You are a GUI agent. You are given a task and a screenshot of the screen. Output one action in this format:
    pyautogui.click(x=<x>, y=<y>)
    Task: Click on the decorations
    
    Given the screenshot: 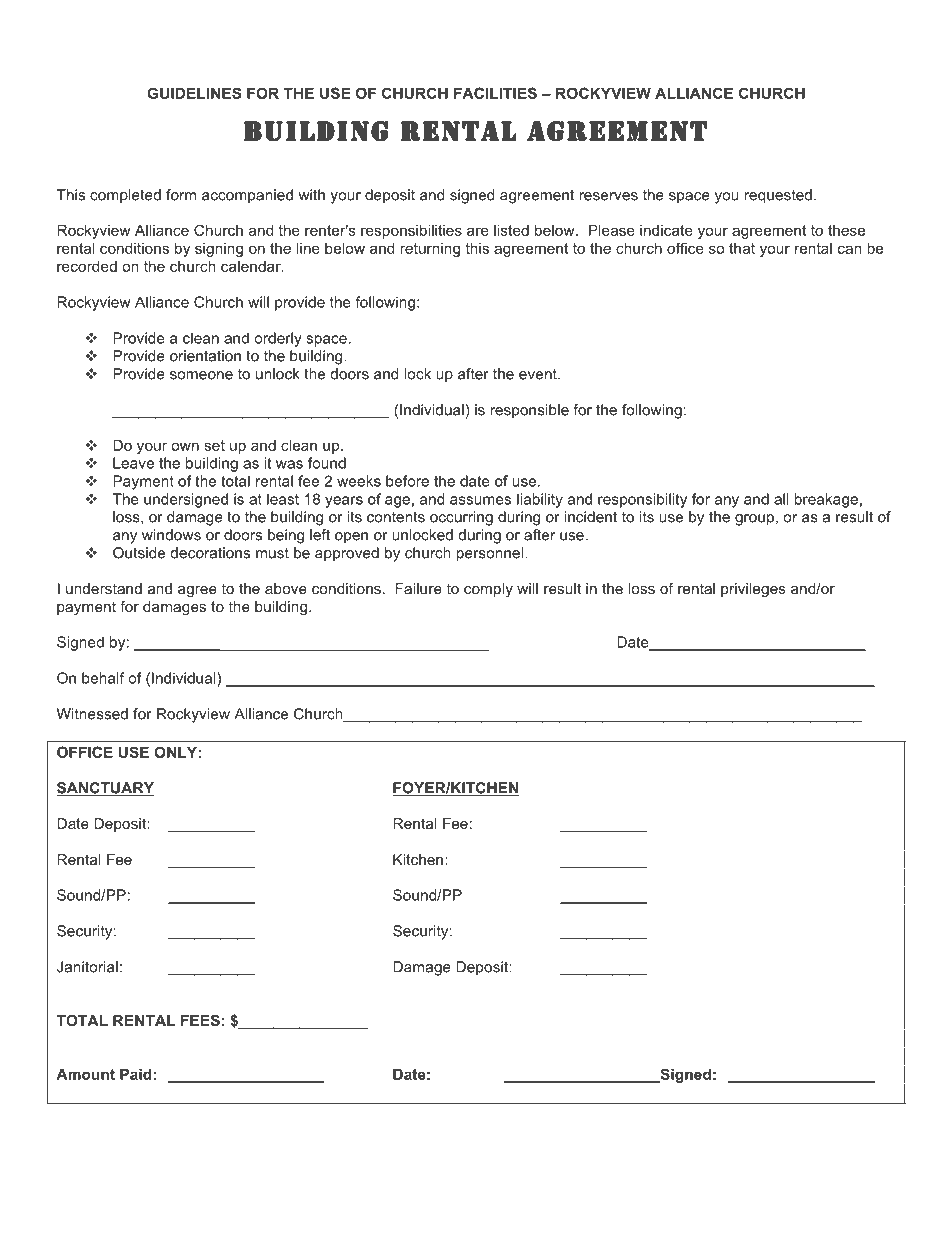 What is the action you would take?
    pyautogui.click(x=210, y=553)
